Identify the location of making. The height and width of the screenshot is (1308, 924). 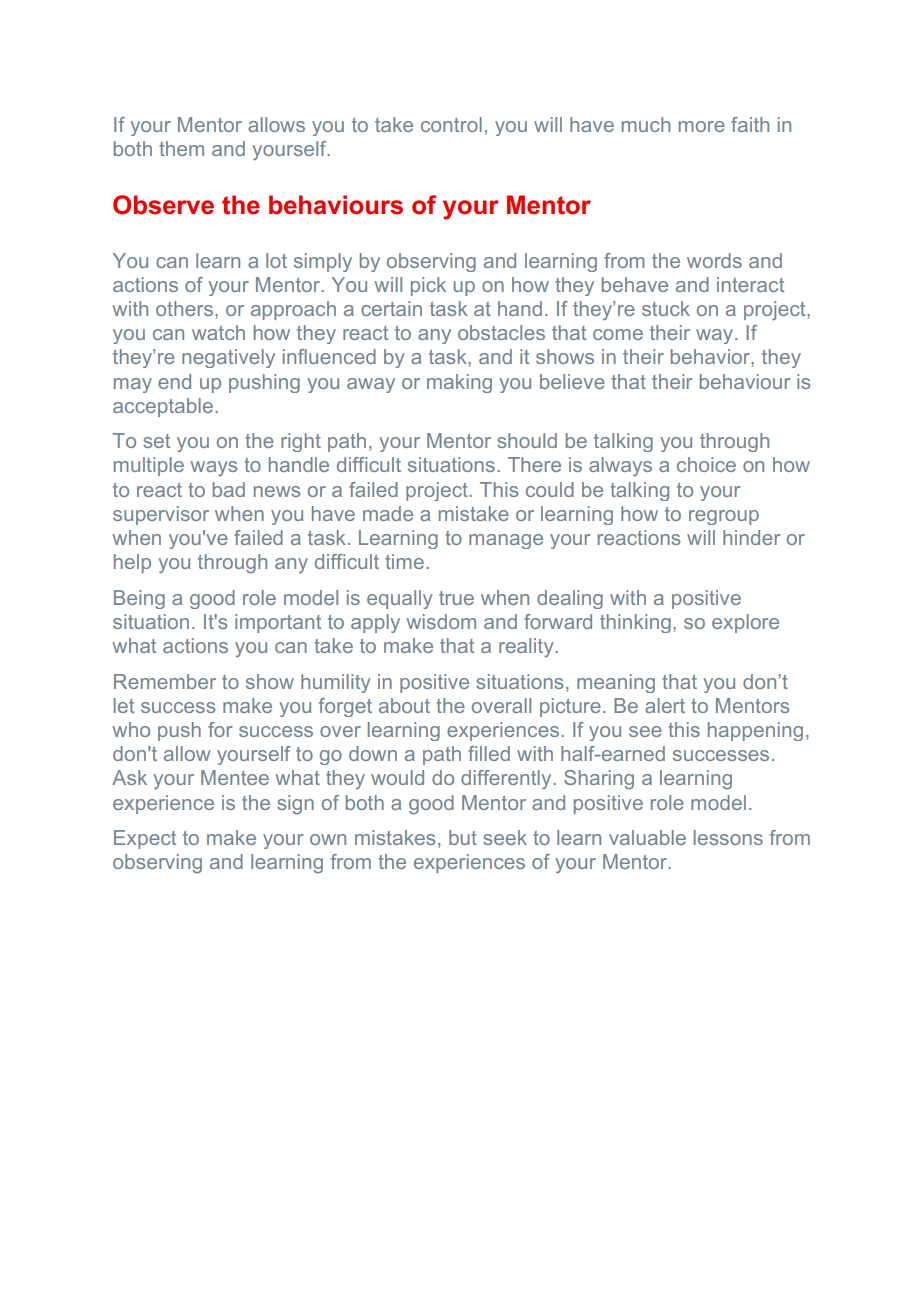
(459, 383).
